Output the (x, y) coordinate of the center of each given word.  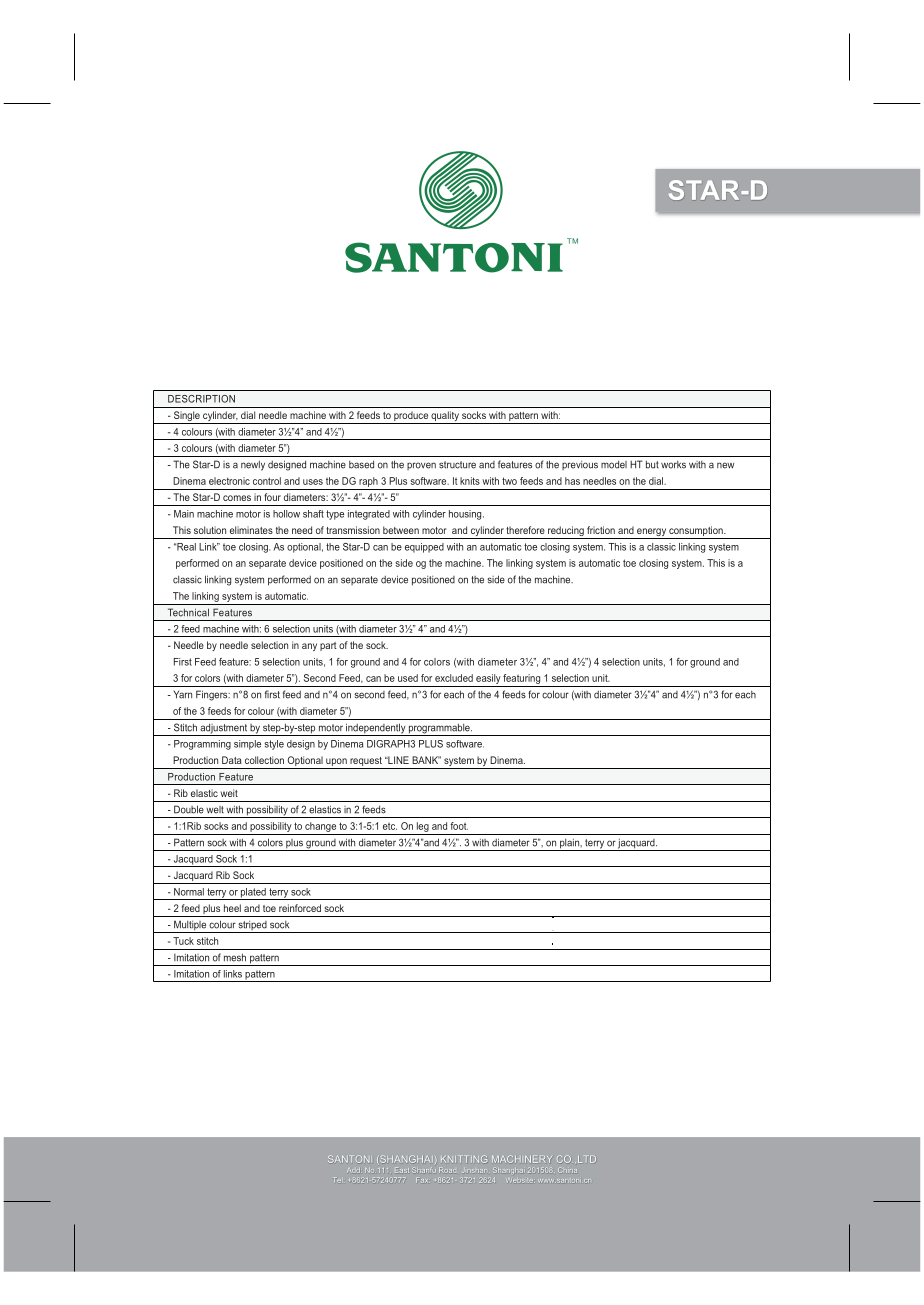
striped (253, 927)
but (652, 464)
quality (445, 417)
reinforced (300, 908)
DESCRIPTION (201, 399)
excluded (454, 678)
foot (459, 826)
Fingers (213, 695)
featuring (522, 680)
